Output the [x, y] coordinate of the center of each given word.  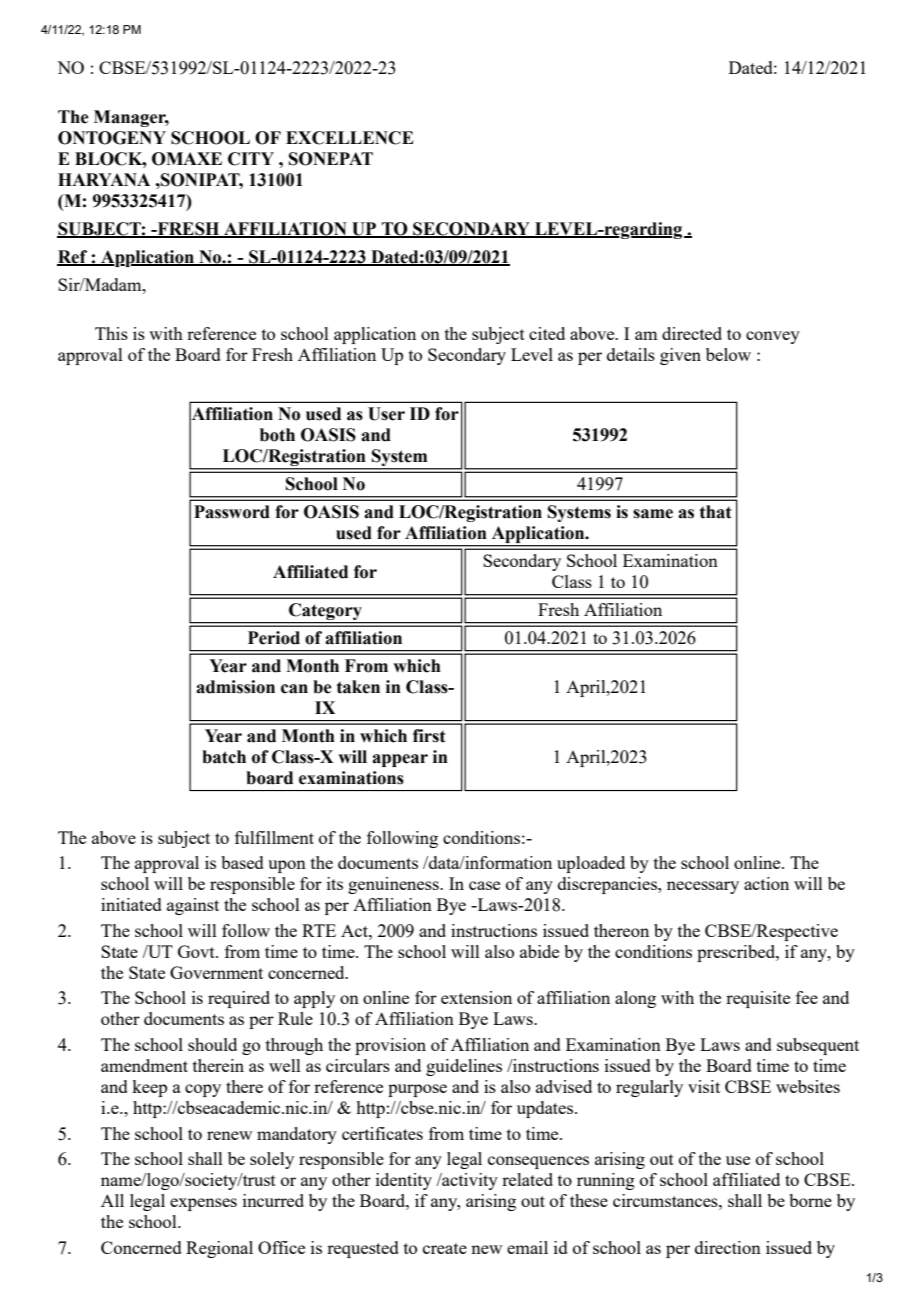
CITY [251, 159]
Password [232, 512]
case [484, 885]
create [445, 1248]
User [386, 414]
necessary [703, 887]
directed [692, 333]
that [716, 512]
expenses [203, 1204]
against [193, 906]
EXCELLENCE [350, 138]
